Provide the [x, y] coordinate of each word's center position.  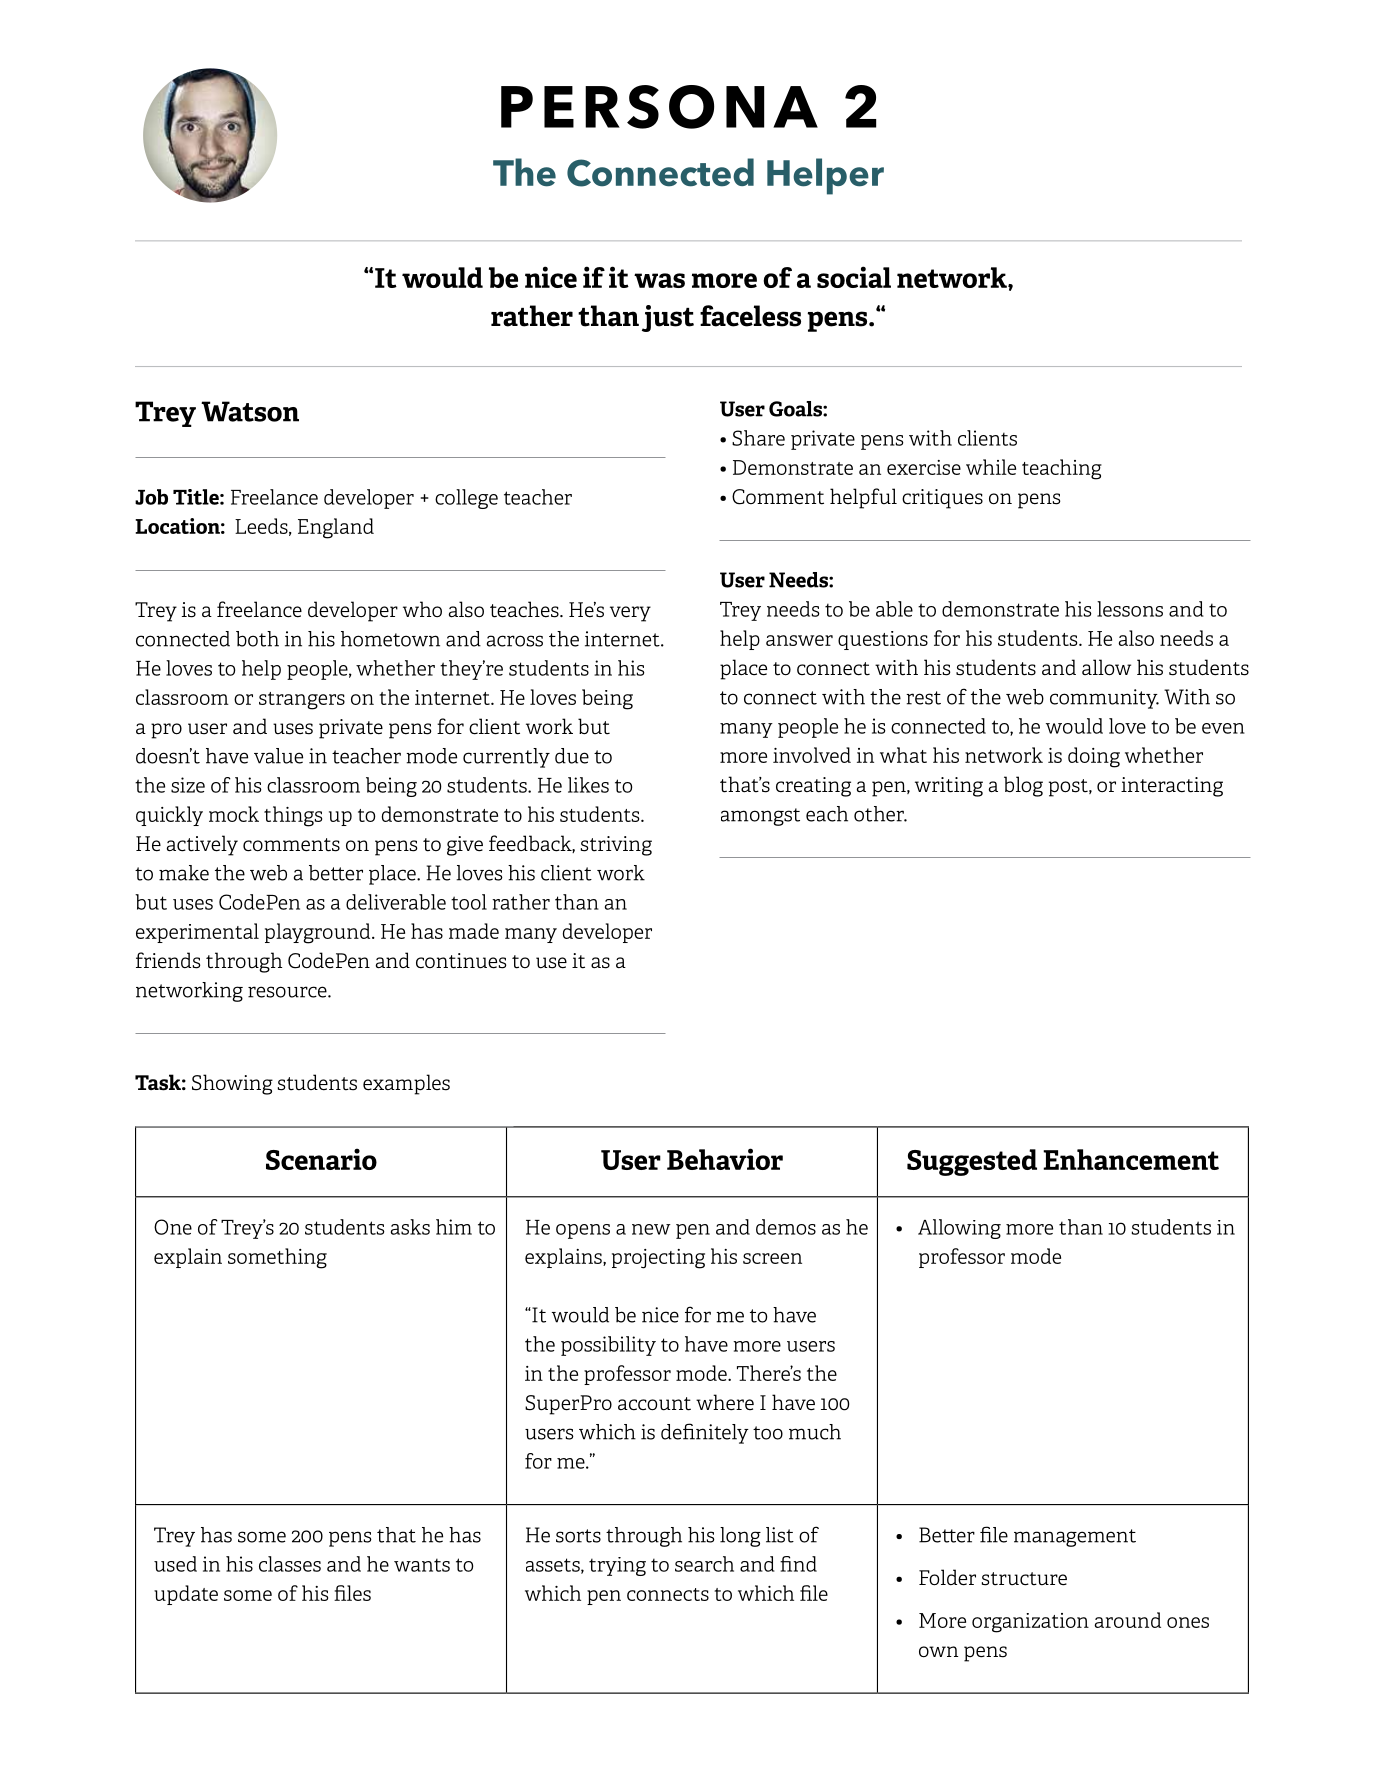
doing [1094, 757]
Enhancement [1131, 1159]
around [1128, 1620]
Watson [250, 411]
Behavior [725, 1159]
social [854, 277]
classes [290, 1564]
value [278, 756]
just [668, 318]
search [704, 1564]
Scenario [321, 1159]
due [572, 756]
